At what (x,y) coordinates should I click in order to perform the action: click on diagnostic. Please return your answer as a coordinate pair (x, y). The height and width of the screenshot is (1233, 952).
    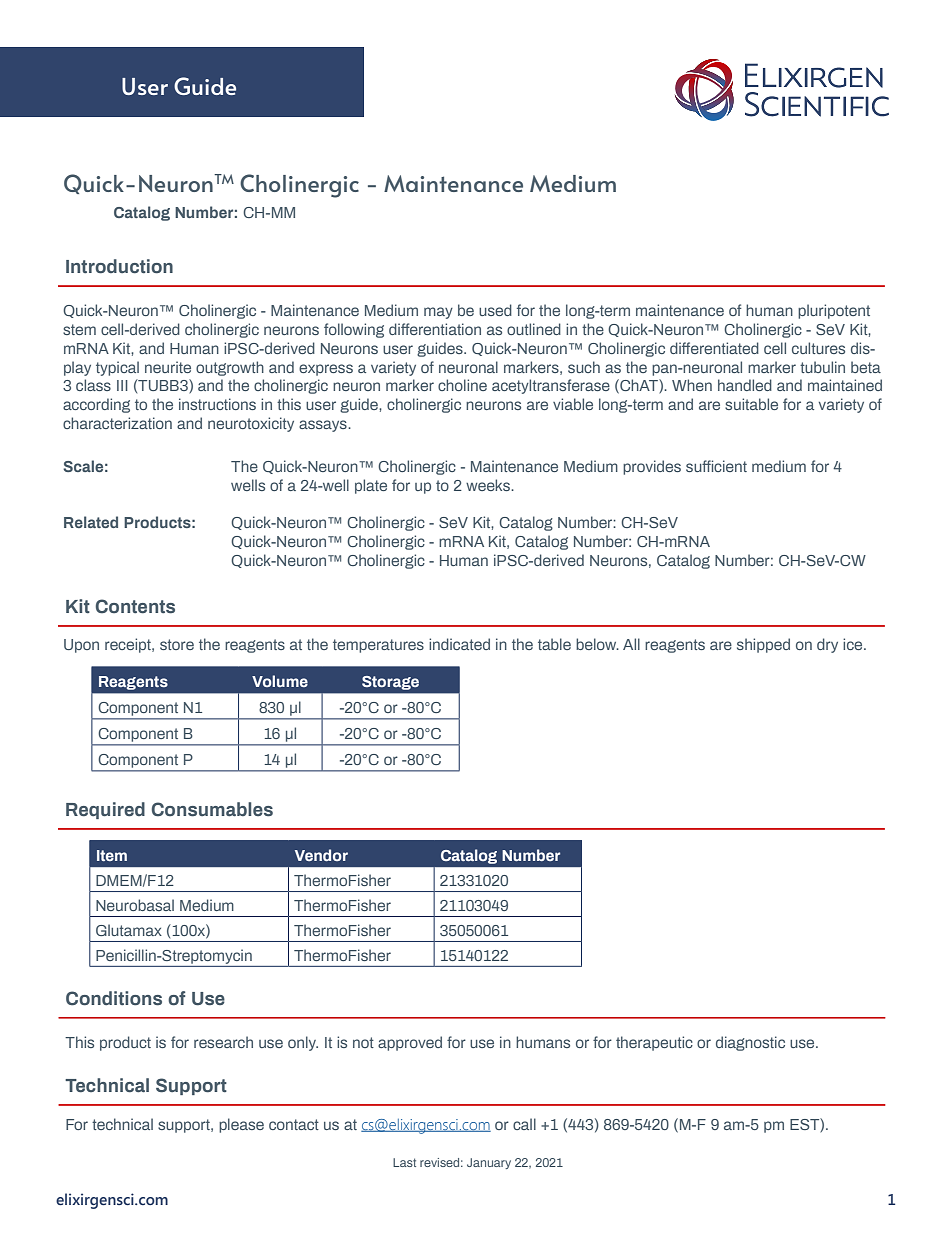
    Looking at the image, I should click on (750, 1043).
